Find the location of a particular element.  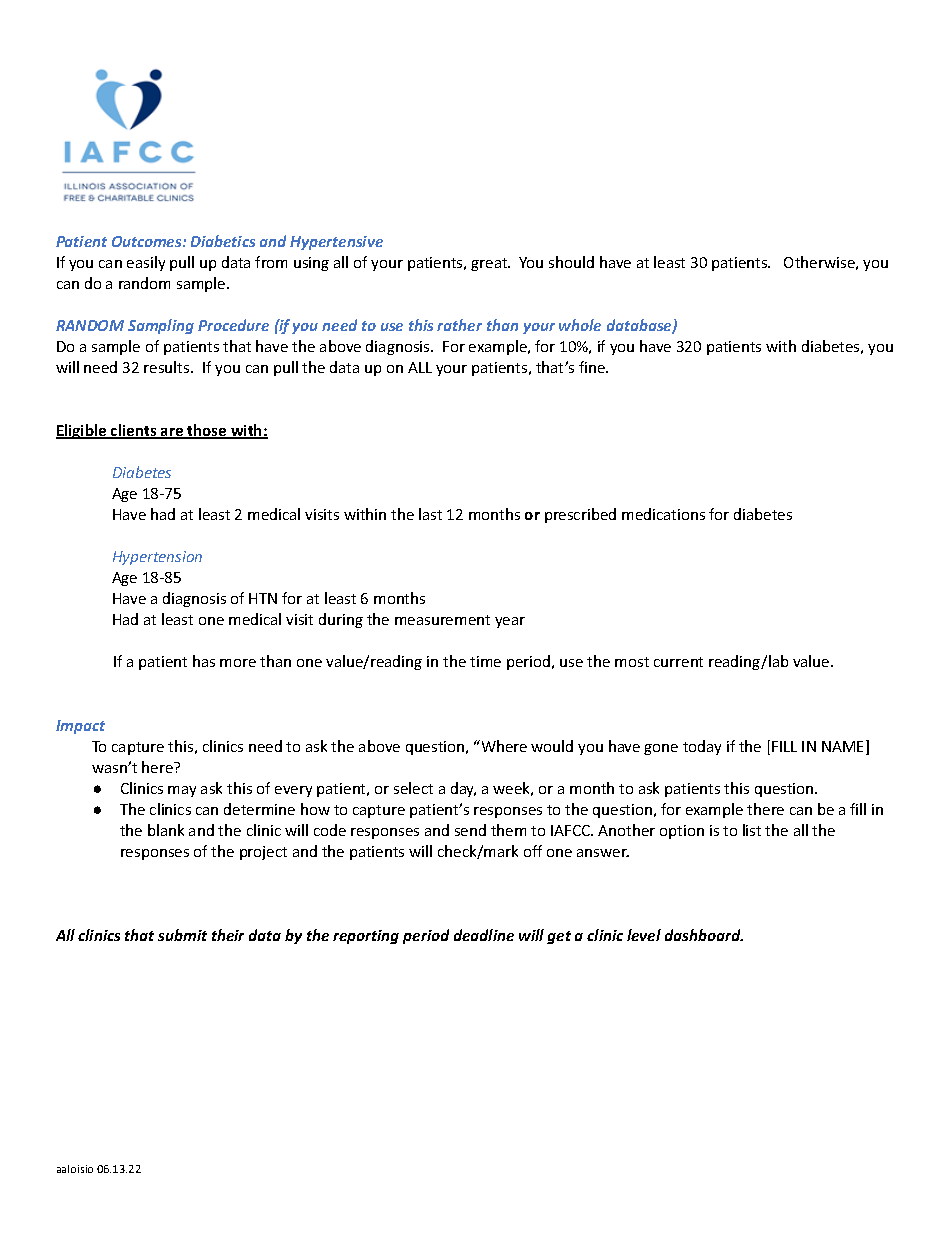

should is located at coordinates (571, 262).
